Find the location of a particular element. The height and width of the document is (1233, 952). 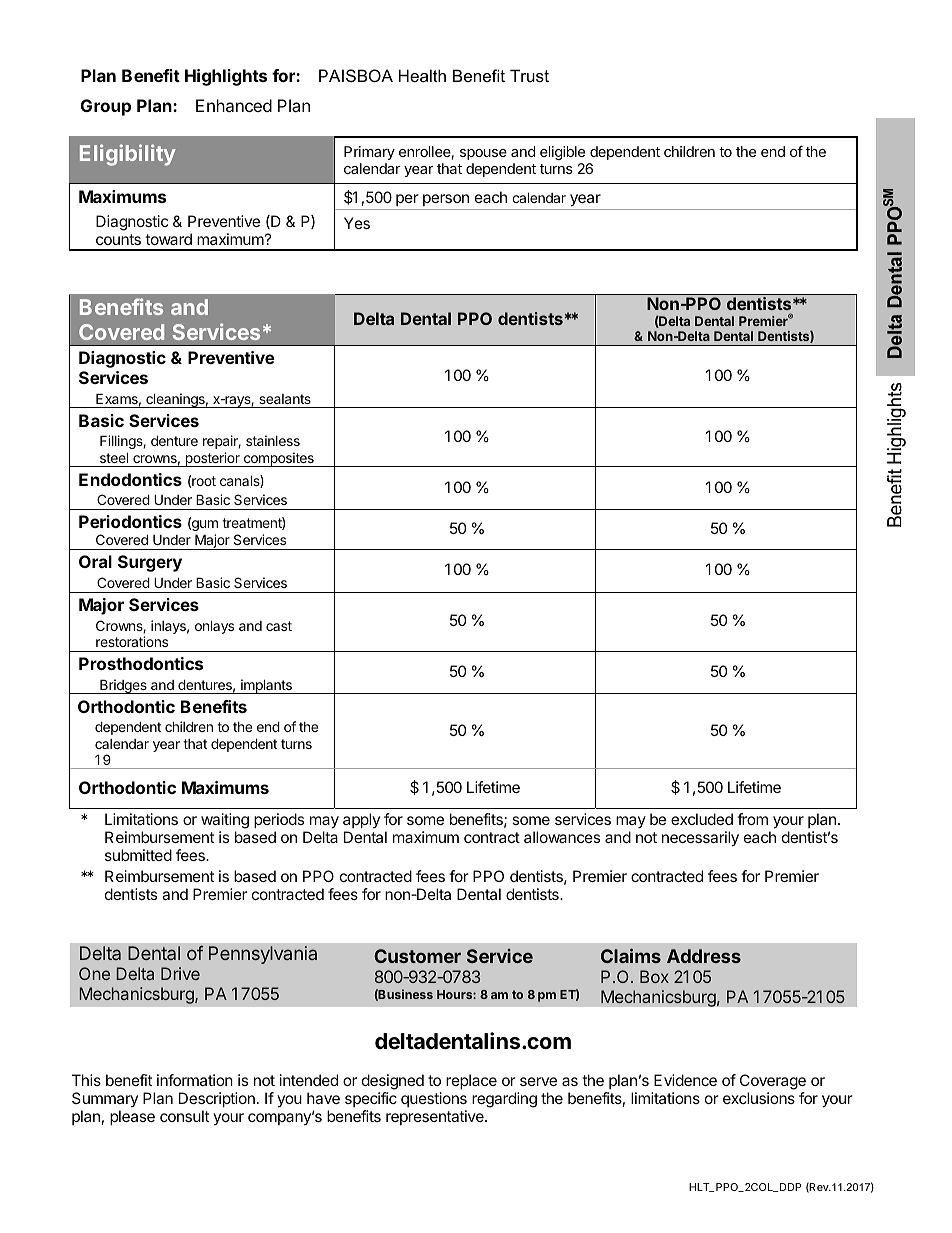

questions is located at coordinates (434, 1099).
